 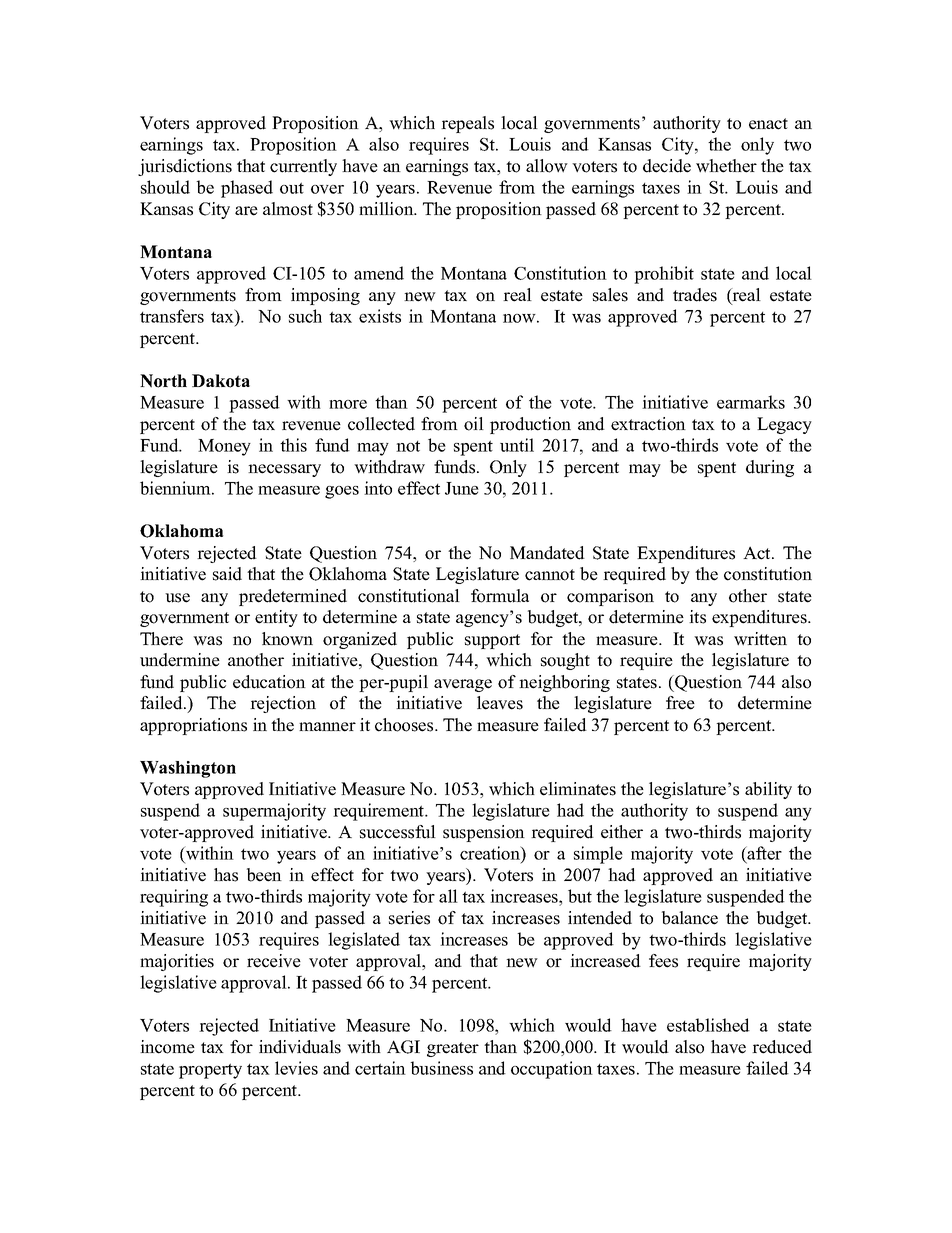 I want to click on ability, so click(x=768, y=790).
